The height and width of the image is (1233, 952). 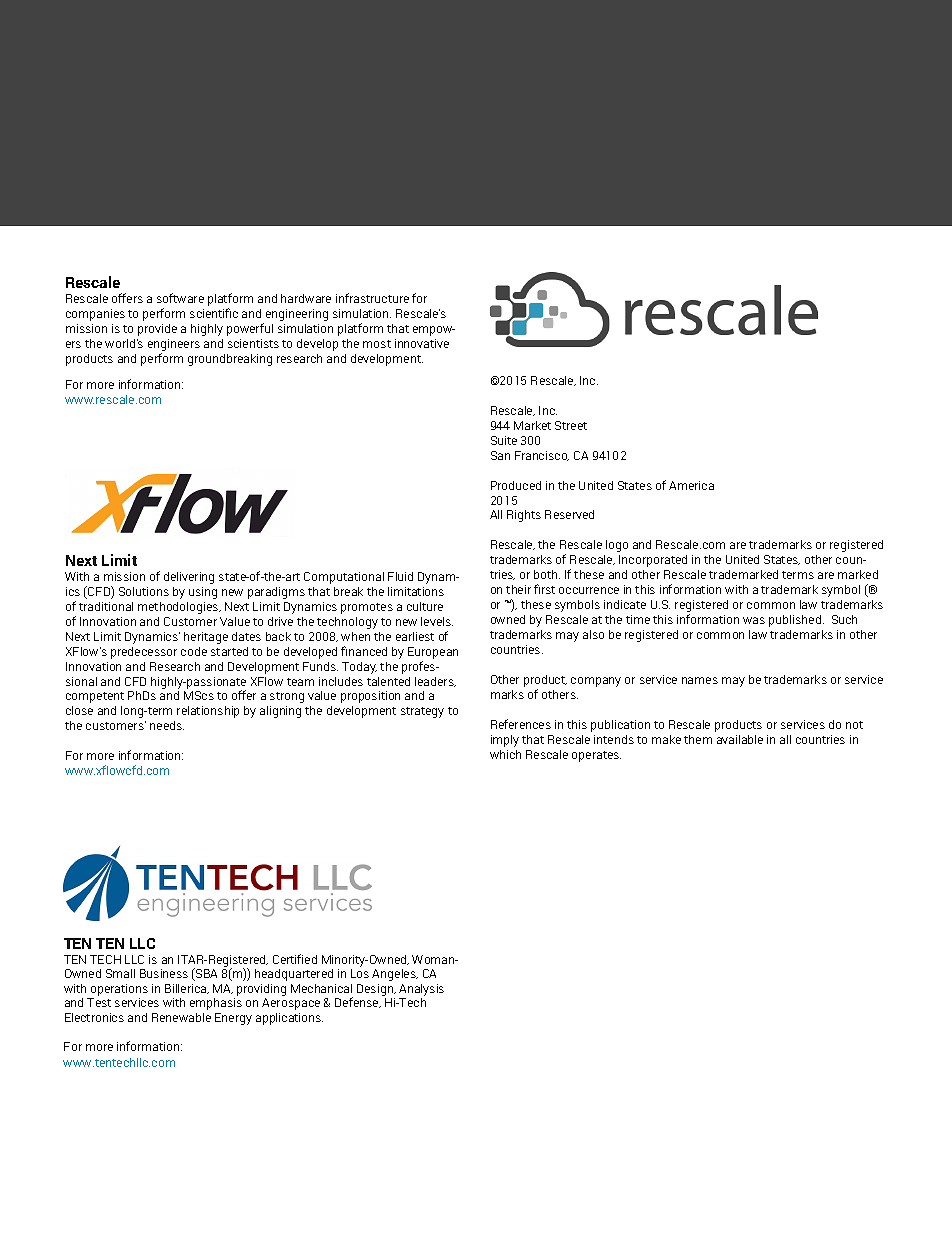 What do you see at coordinates (505, 754) in the image?
I see `which` at bounding box center [505, 754].
